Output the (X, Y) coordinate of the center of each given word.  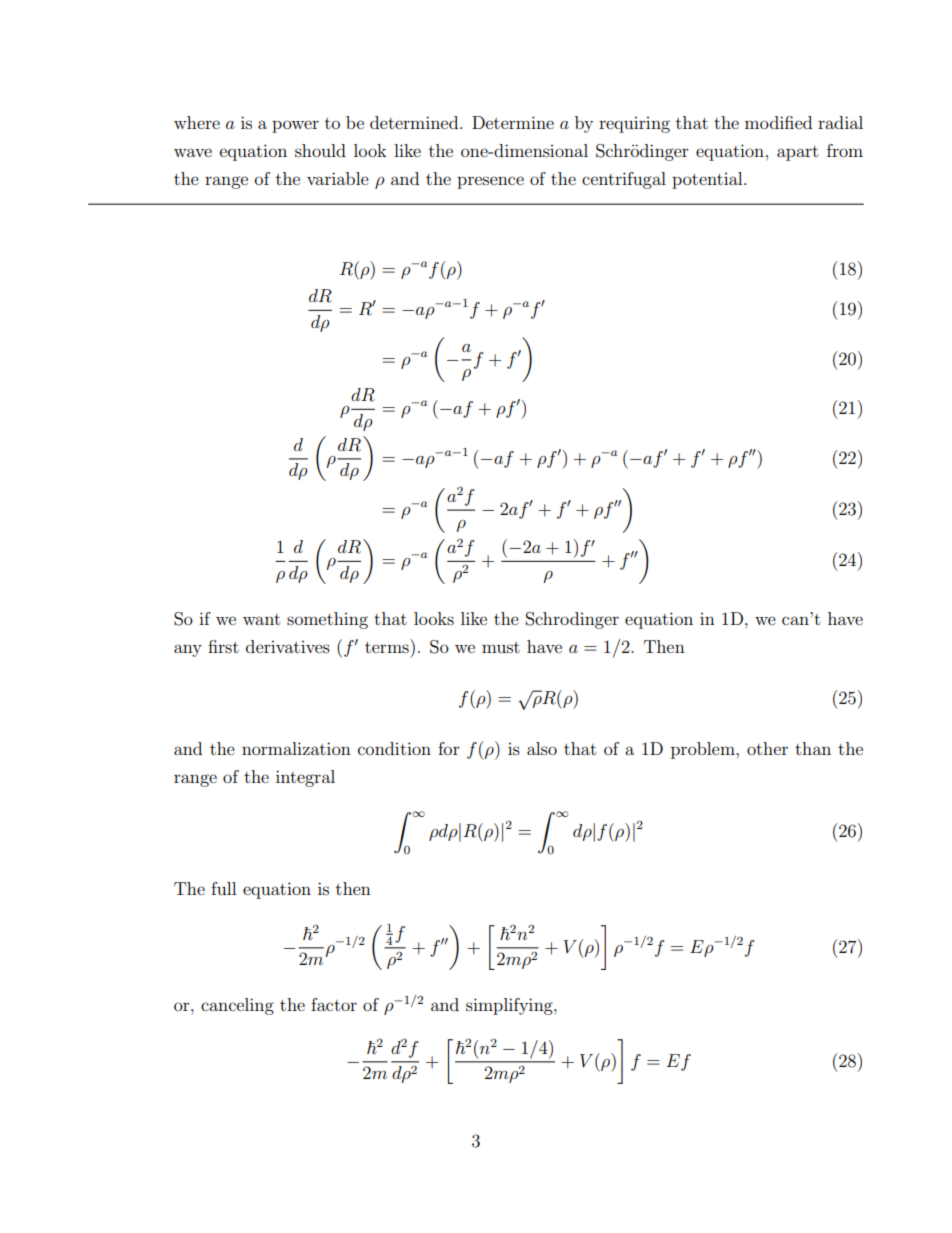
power (295, 126)
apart (797, 153)
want (261, 619)
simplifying (510, 1006)
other (767, 748)
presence (490, 182)
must (501, 647)
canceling (237, 1006)
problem (704, 750)
